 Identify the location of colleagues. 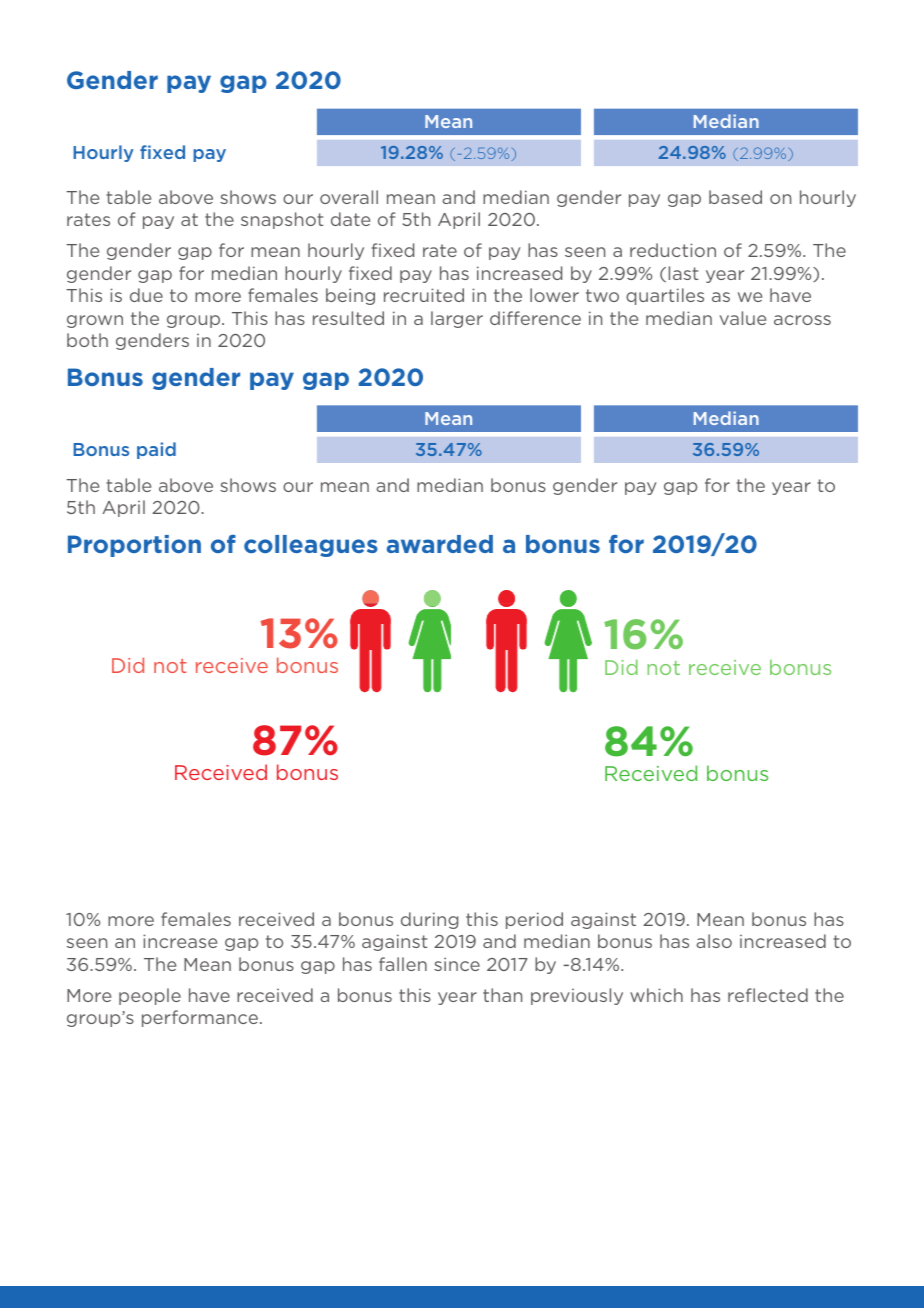
(311, 546).
